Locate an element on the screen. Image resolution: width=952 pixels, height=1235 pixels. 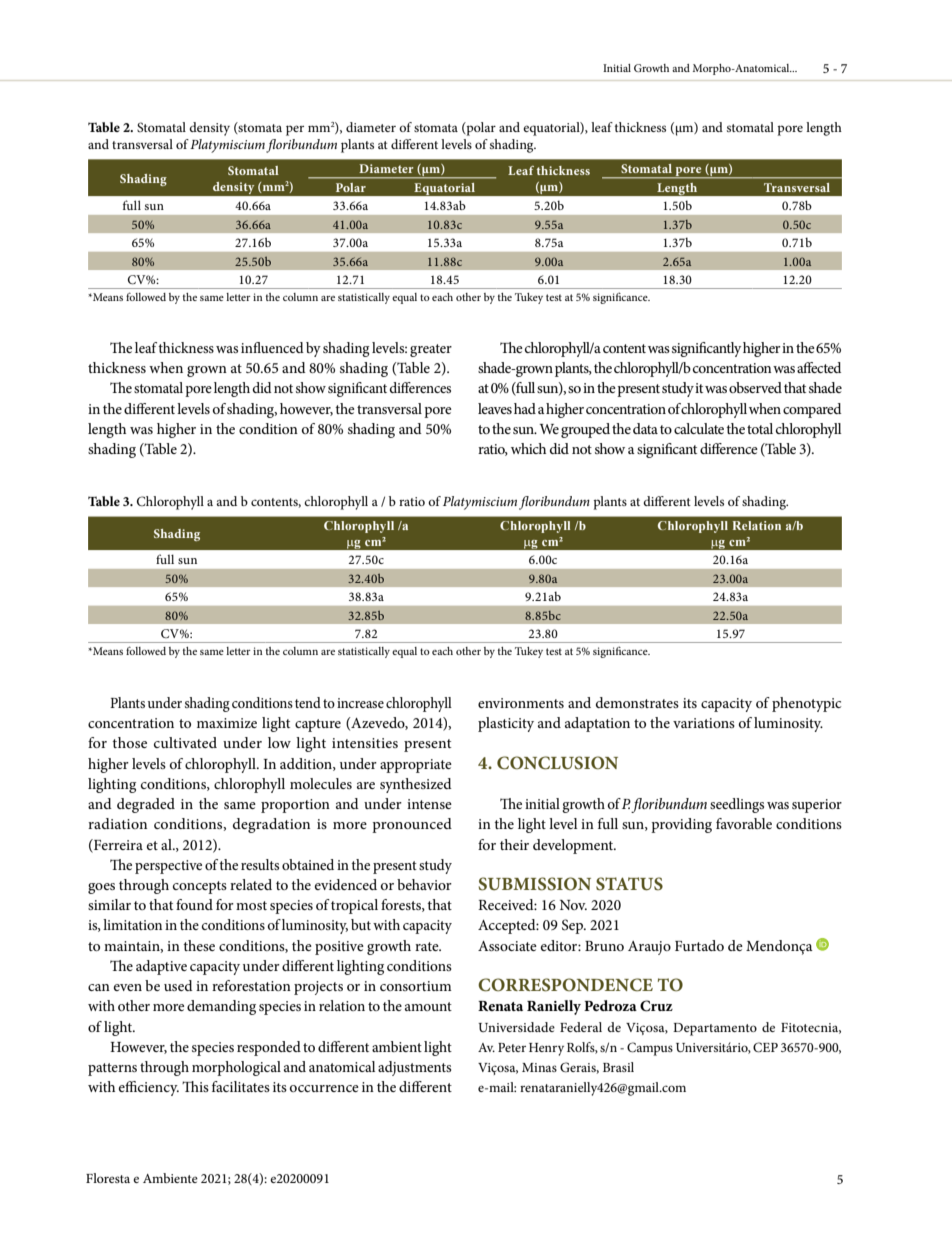
influenced is located at coordinates (272, 347).
